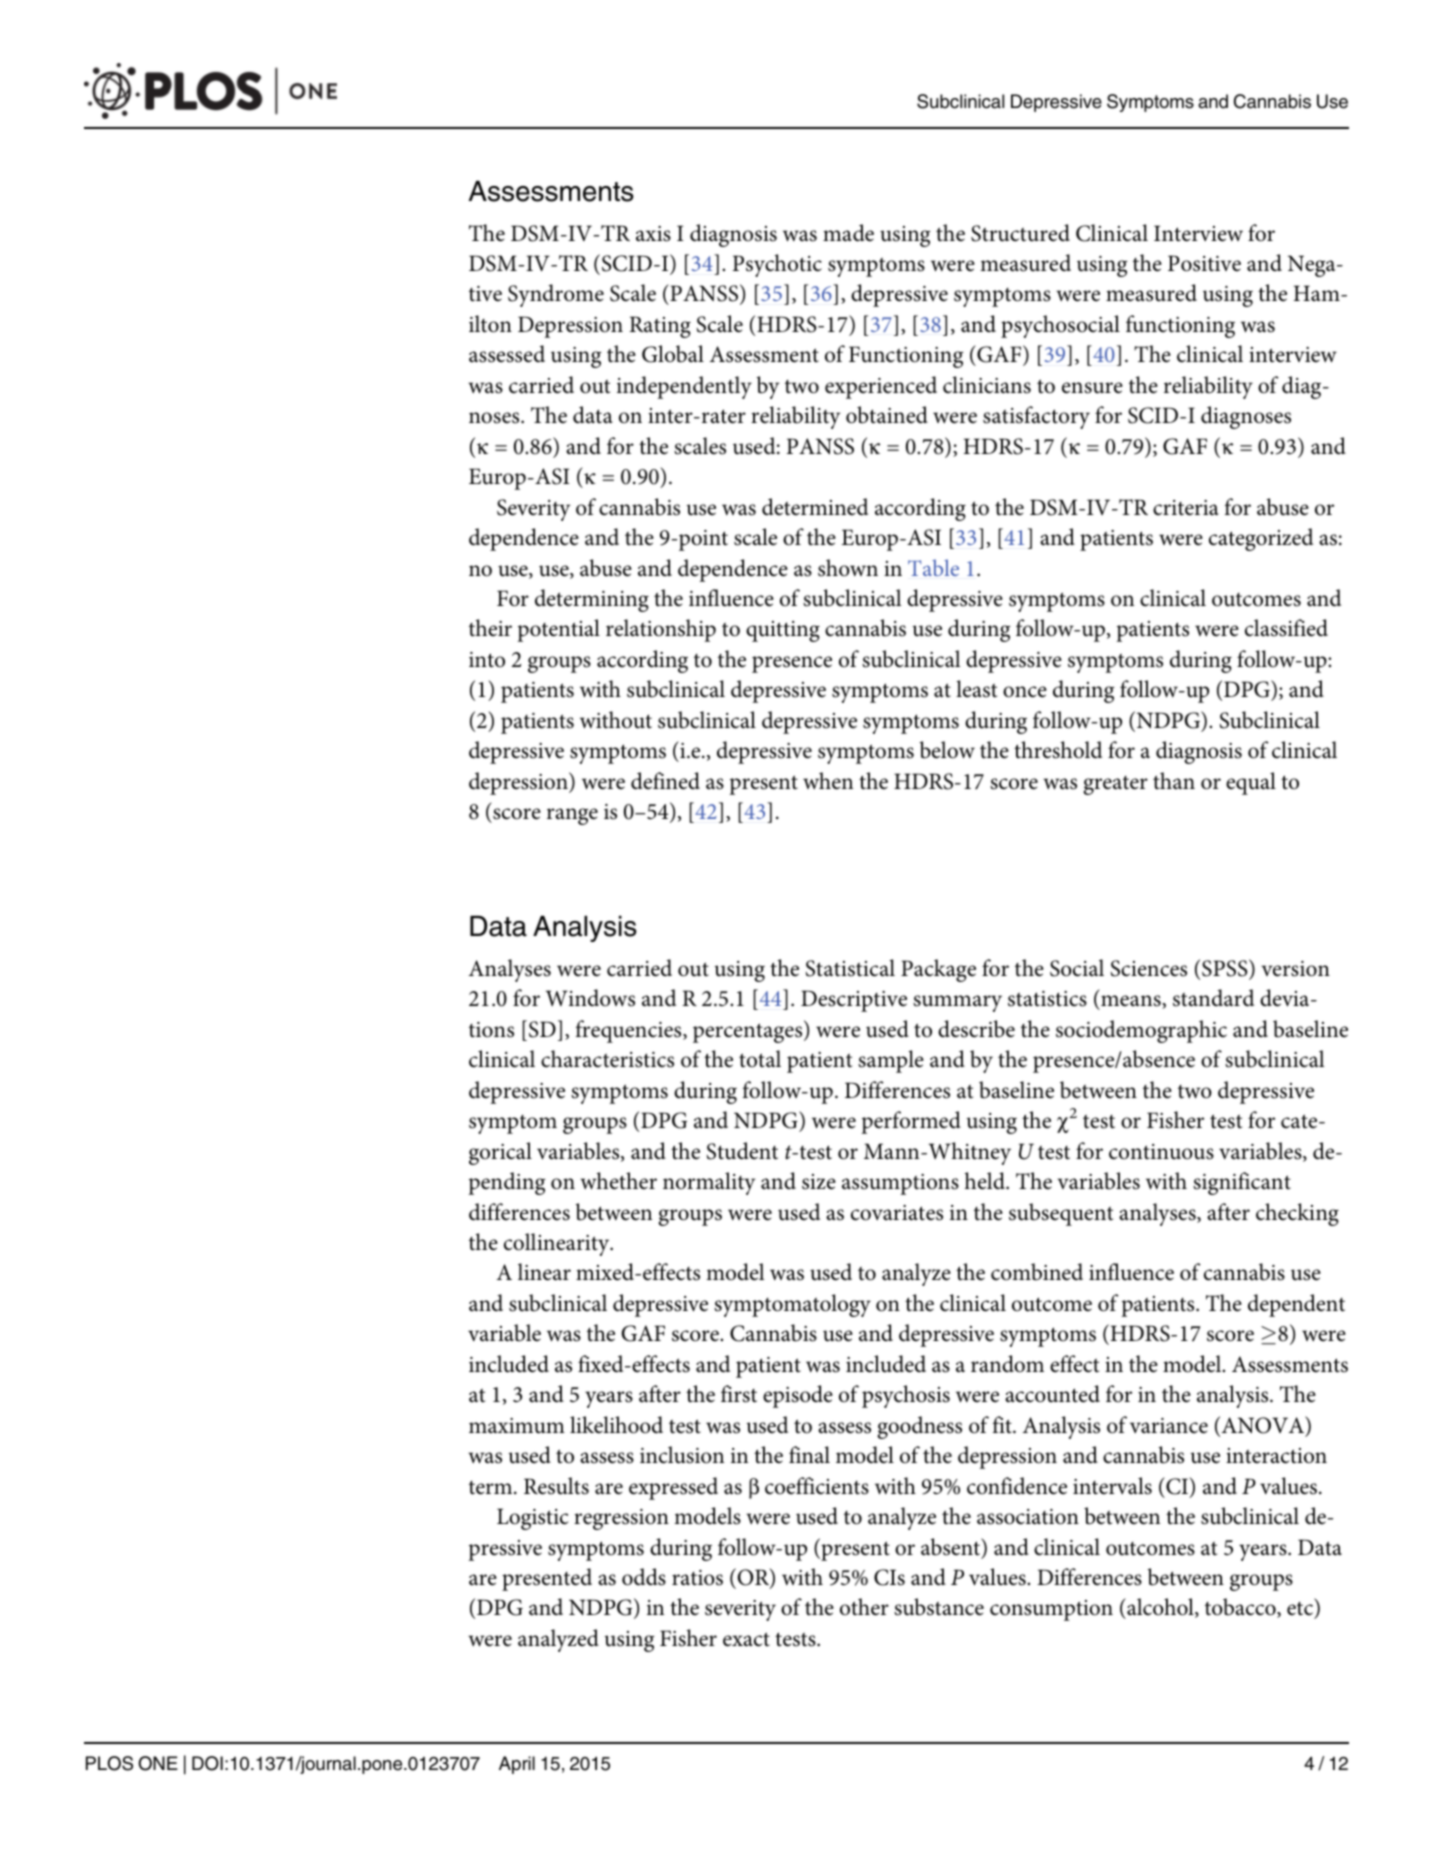  What do you see at coordinates (109, 1763) in the screenshot?
I see `PLOS` at bounding box center [109, 1763].
